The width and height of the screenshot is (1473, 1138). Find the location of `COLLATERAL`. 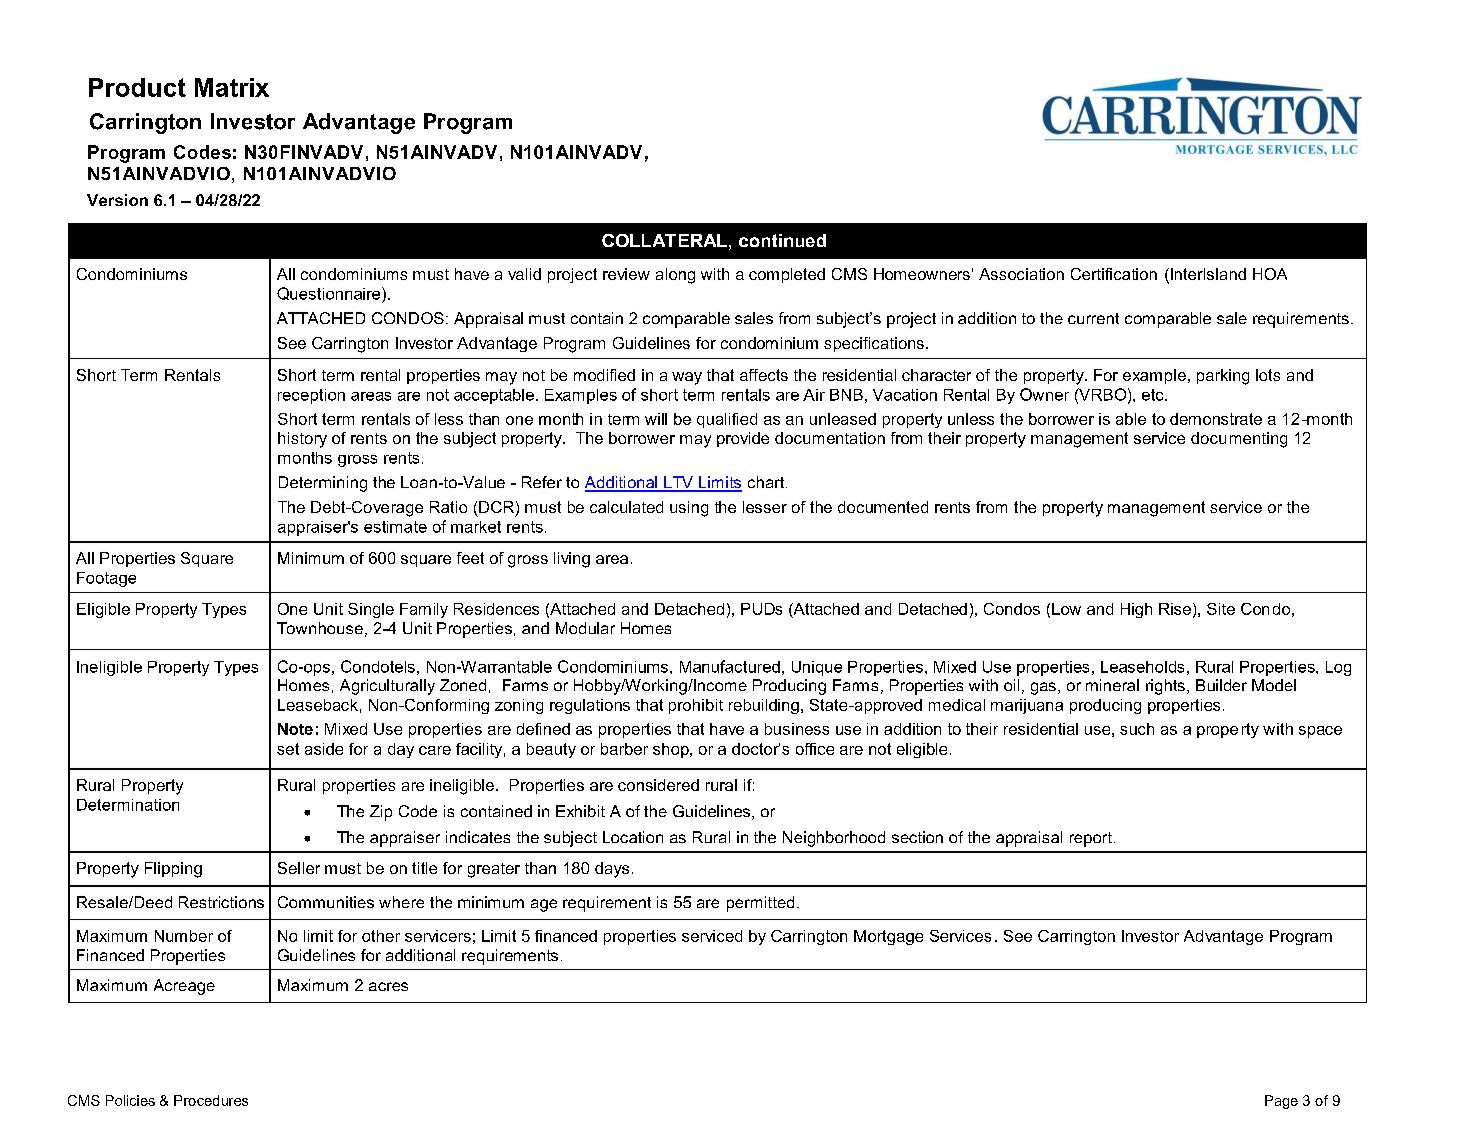

COLLATERAL is located at coordinates (664, 240).
